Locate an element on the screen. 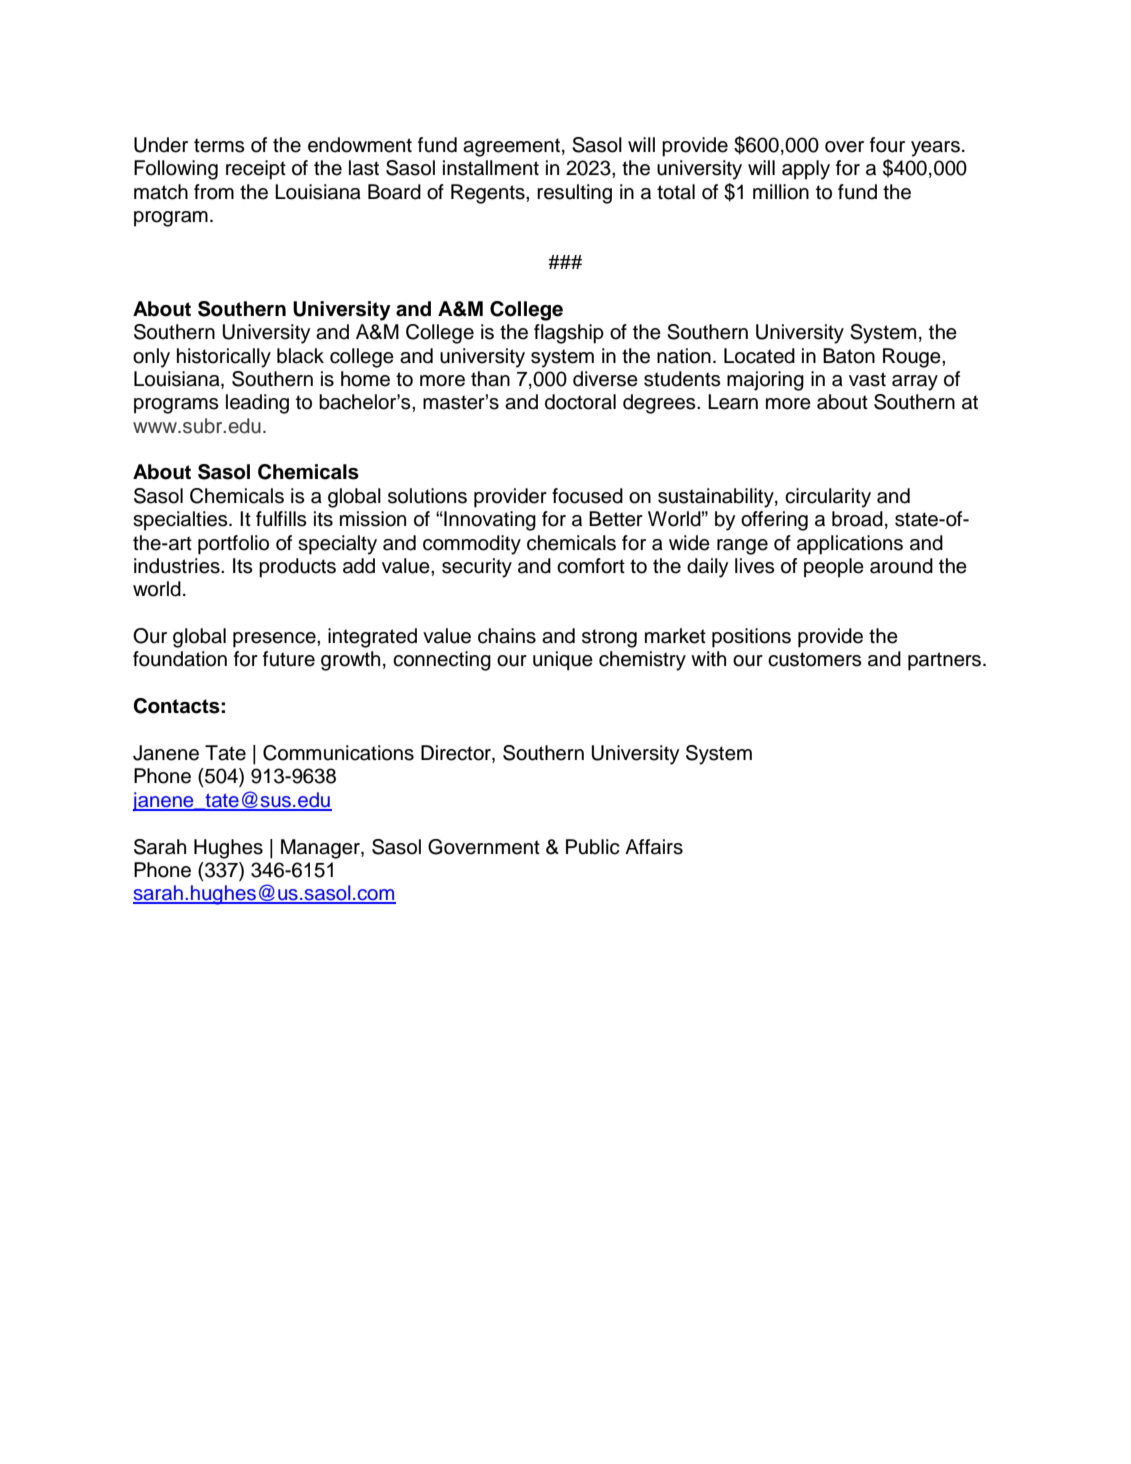  Manager is located at coordinates (321, 849).
